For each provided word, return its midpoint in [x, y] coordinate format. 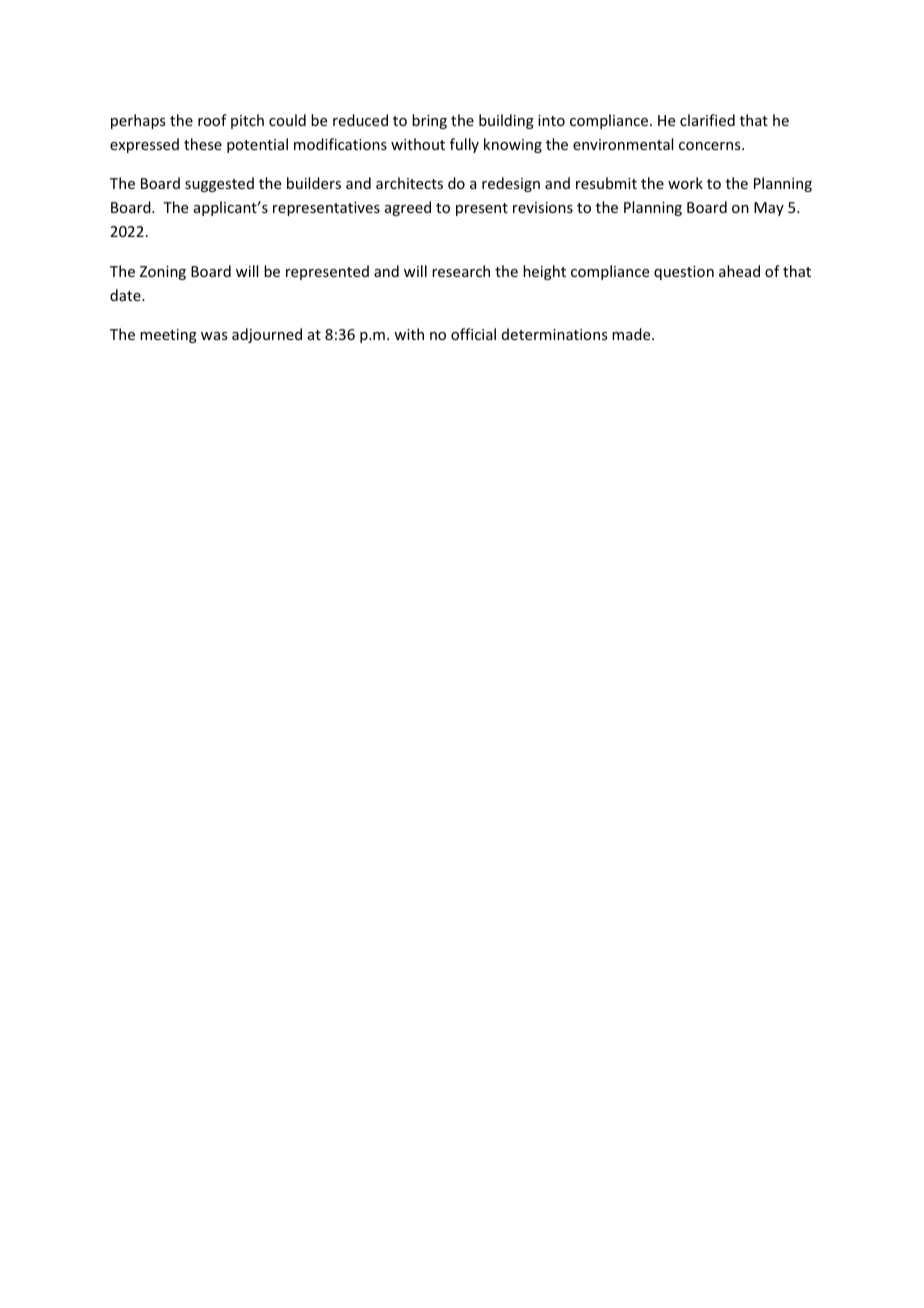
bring [429, 121]
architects [409, 183]
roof [212, 120]
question [684, 273]
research [461, 271]
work [685, 183]
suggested [219, 184]
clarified [707, 120]
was [214, 336]
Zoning [163, 273]
